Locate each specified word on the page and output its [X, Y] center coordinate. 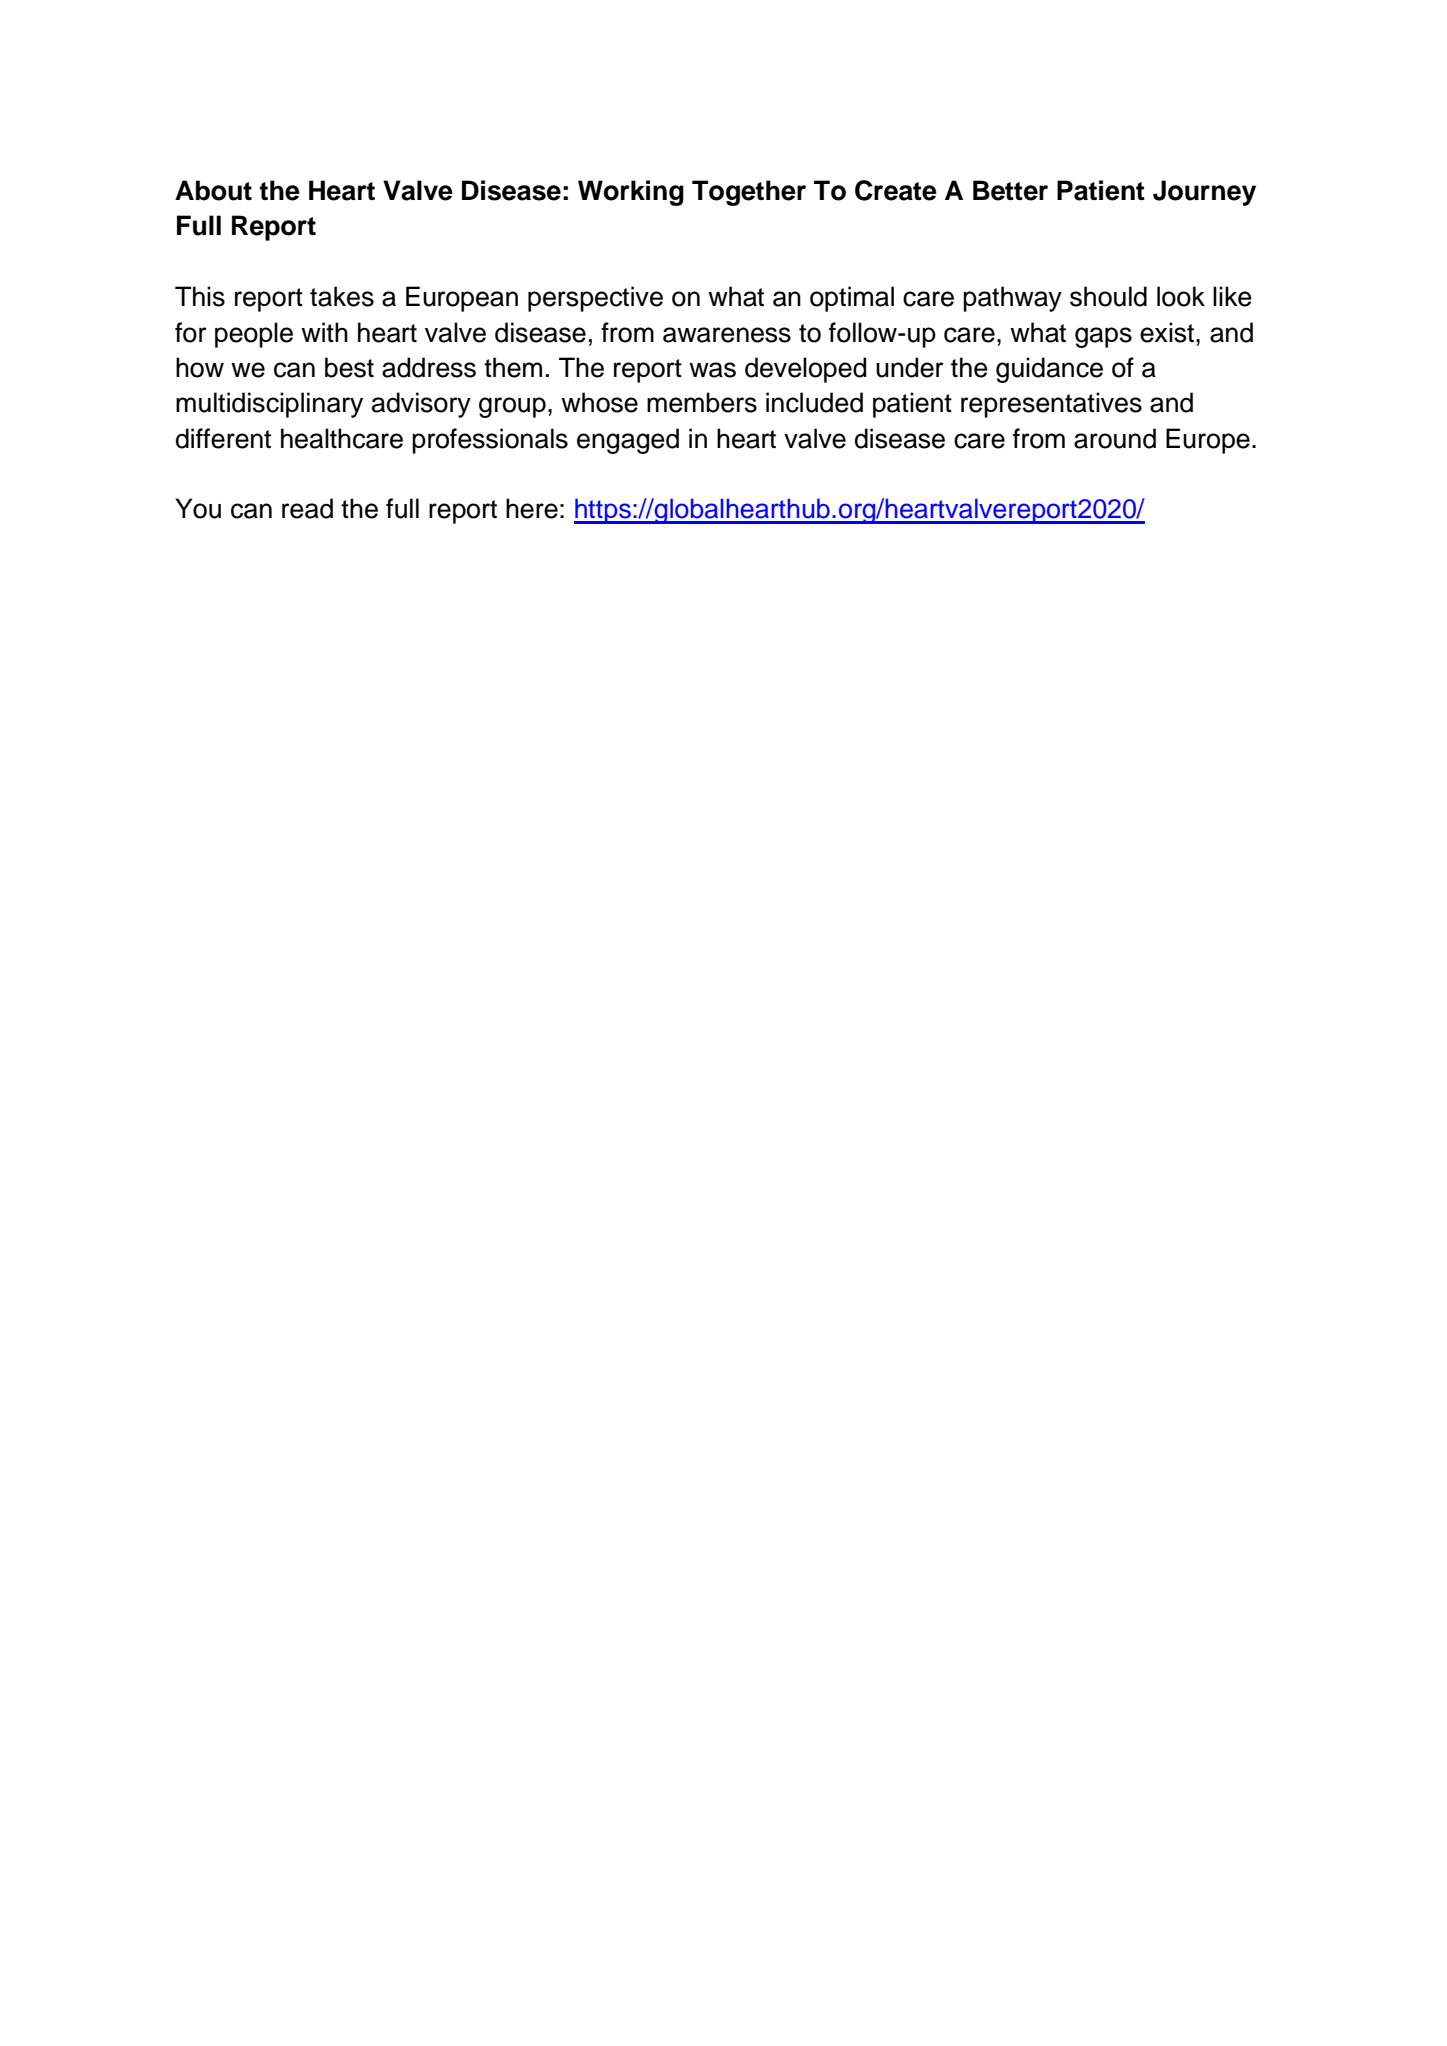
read [307, 508]
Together [749, 193]
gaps [1103, 337]
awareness [727, 335]
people [254, 335]
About [213, 190]
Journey [1204, 193]
